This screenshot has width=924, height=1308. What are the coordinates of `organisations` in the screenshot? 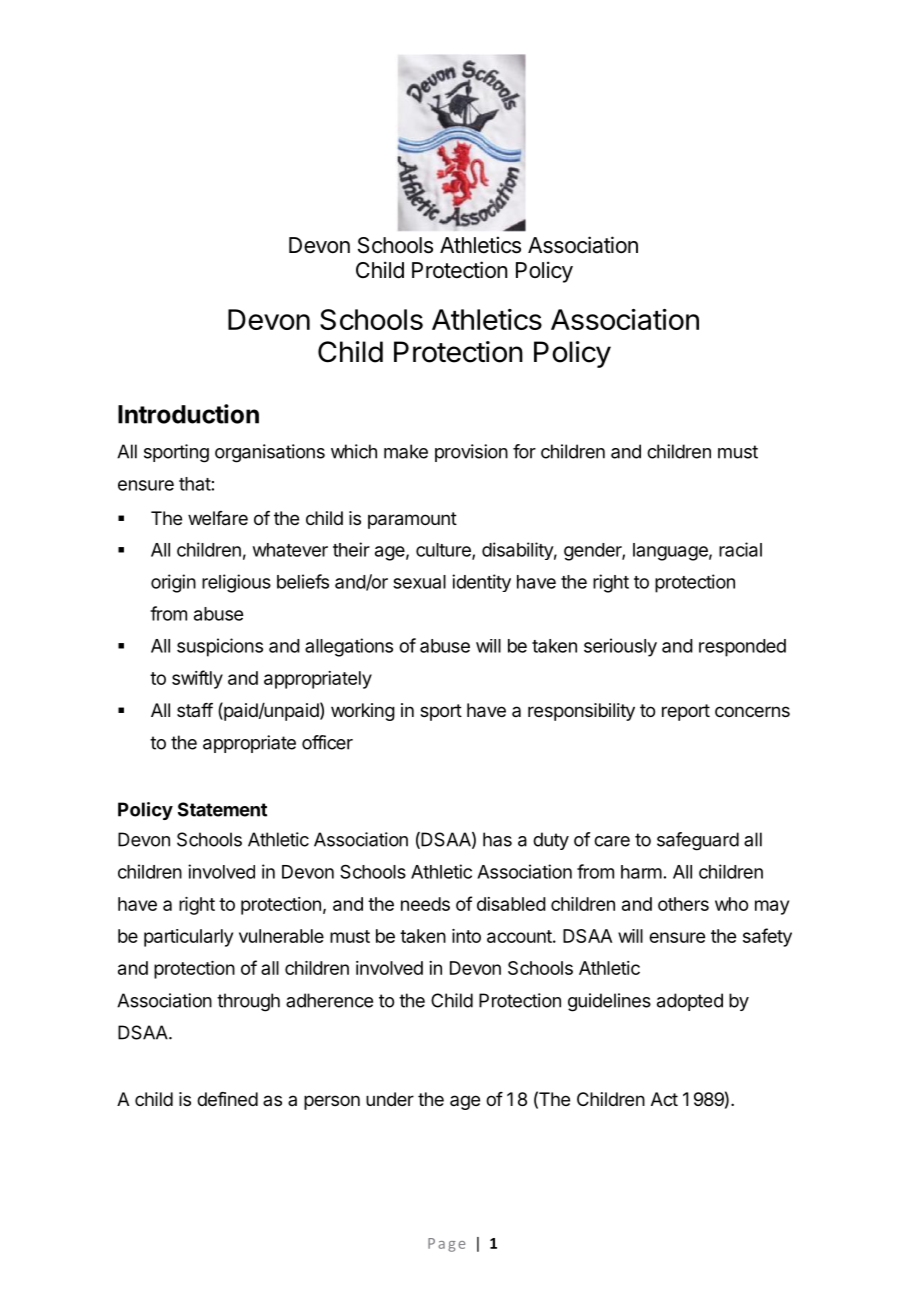 It's located at (270, 453).
